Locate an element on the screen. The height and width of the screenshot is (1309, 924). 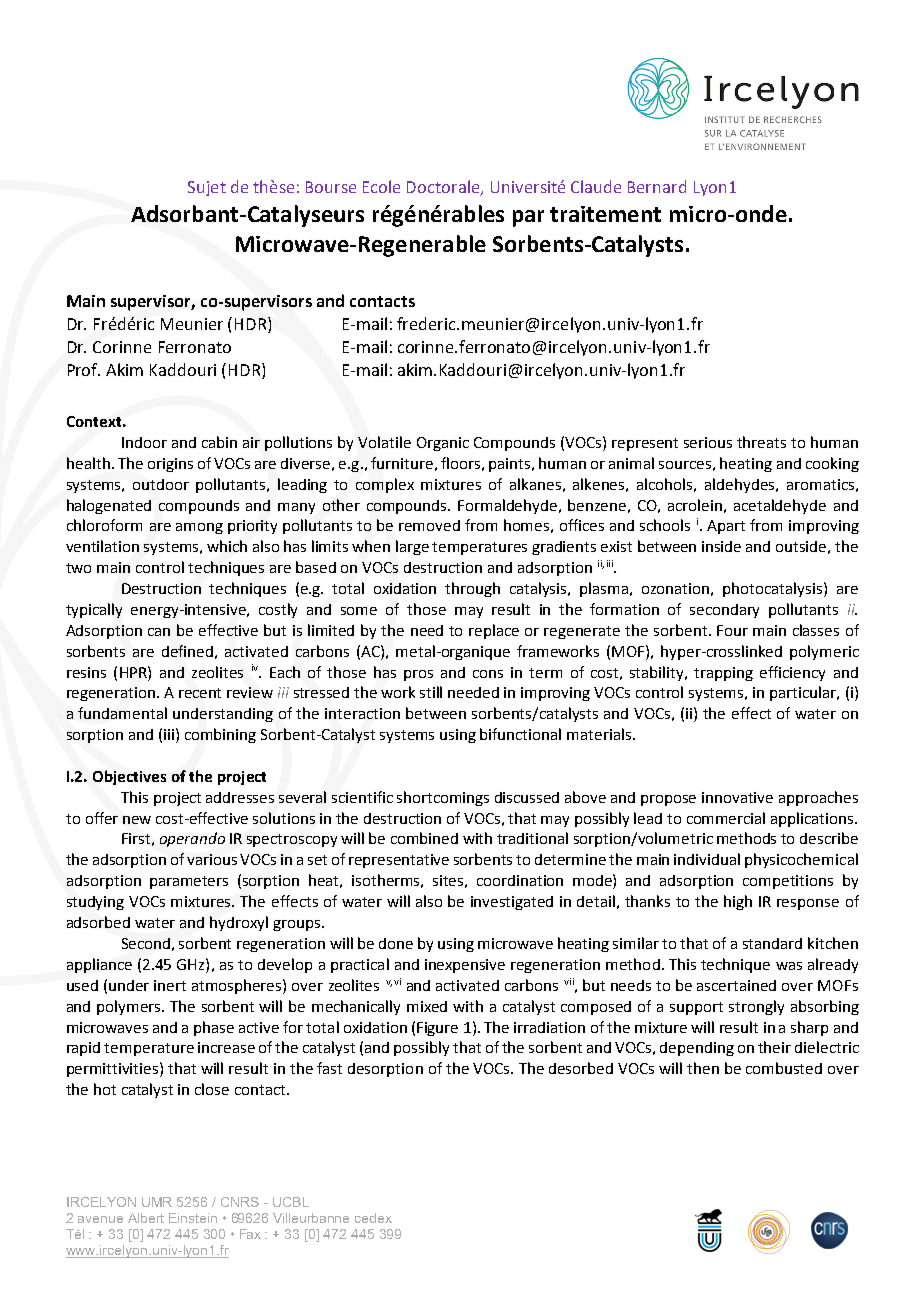
Bernard is located at coordinates (657, 186).
